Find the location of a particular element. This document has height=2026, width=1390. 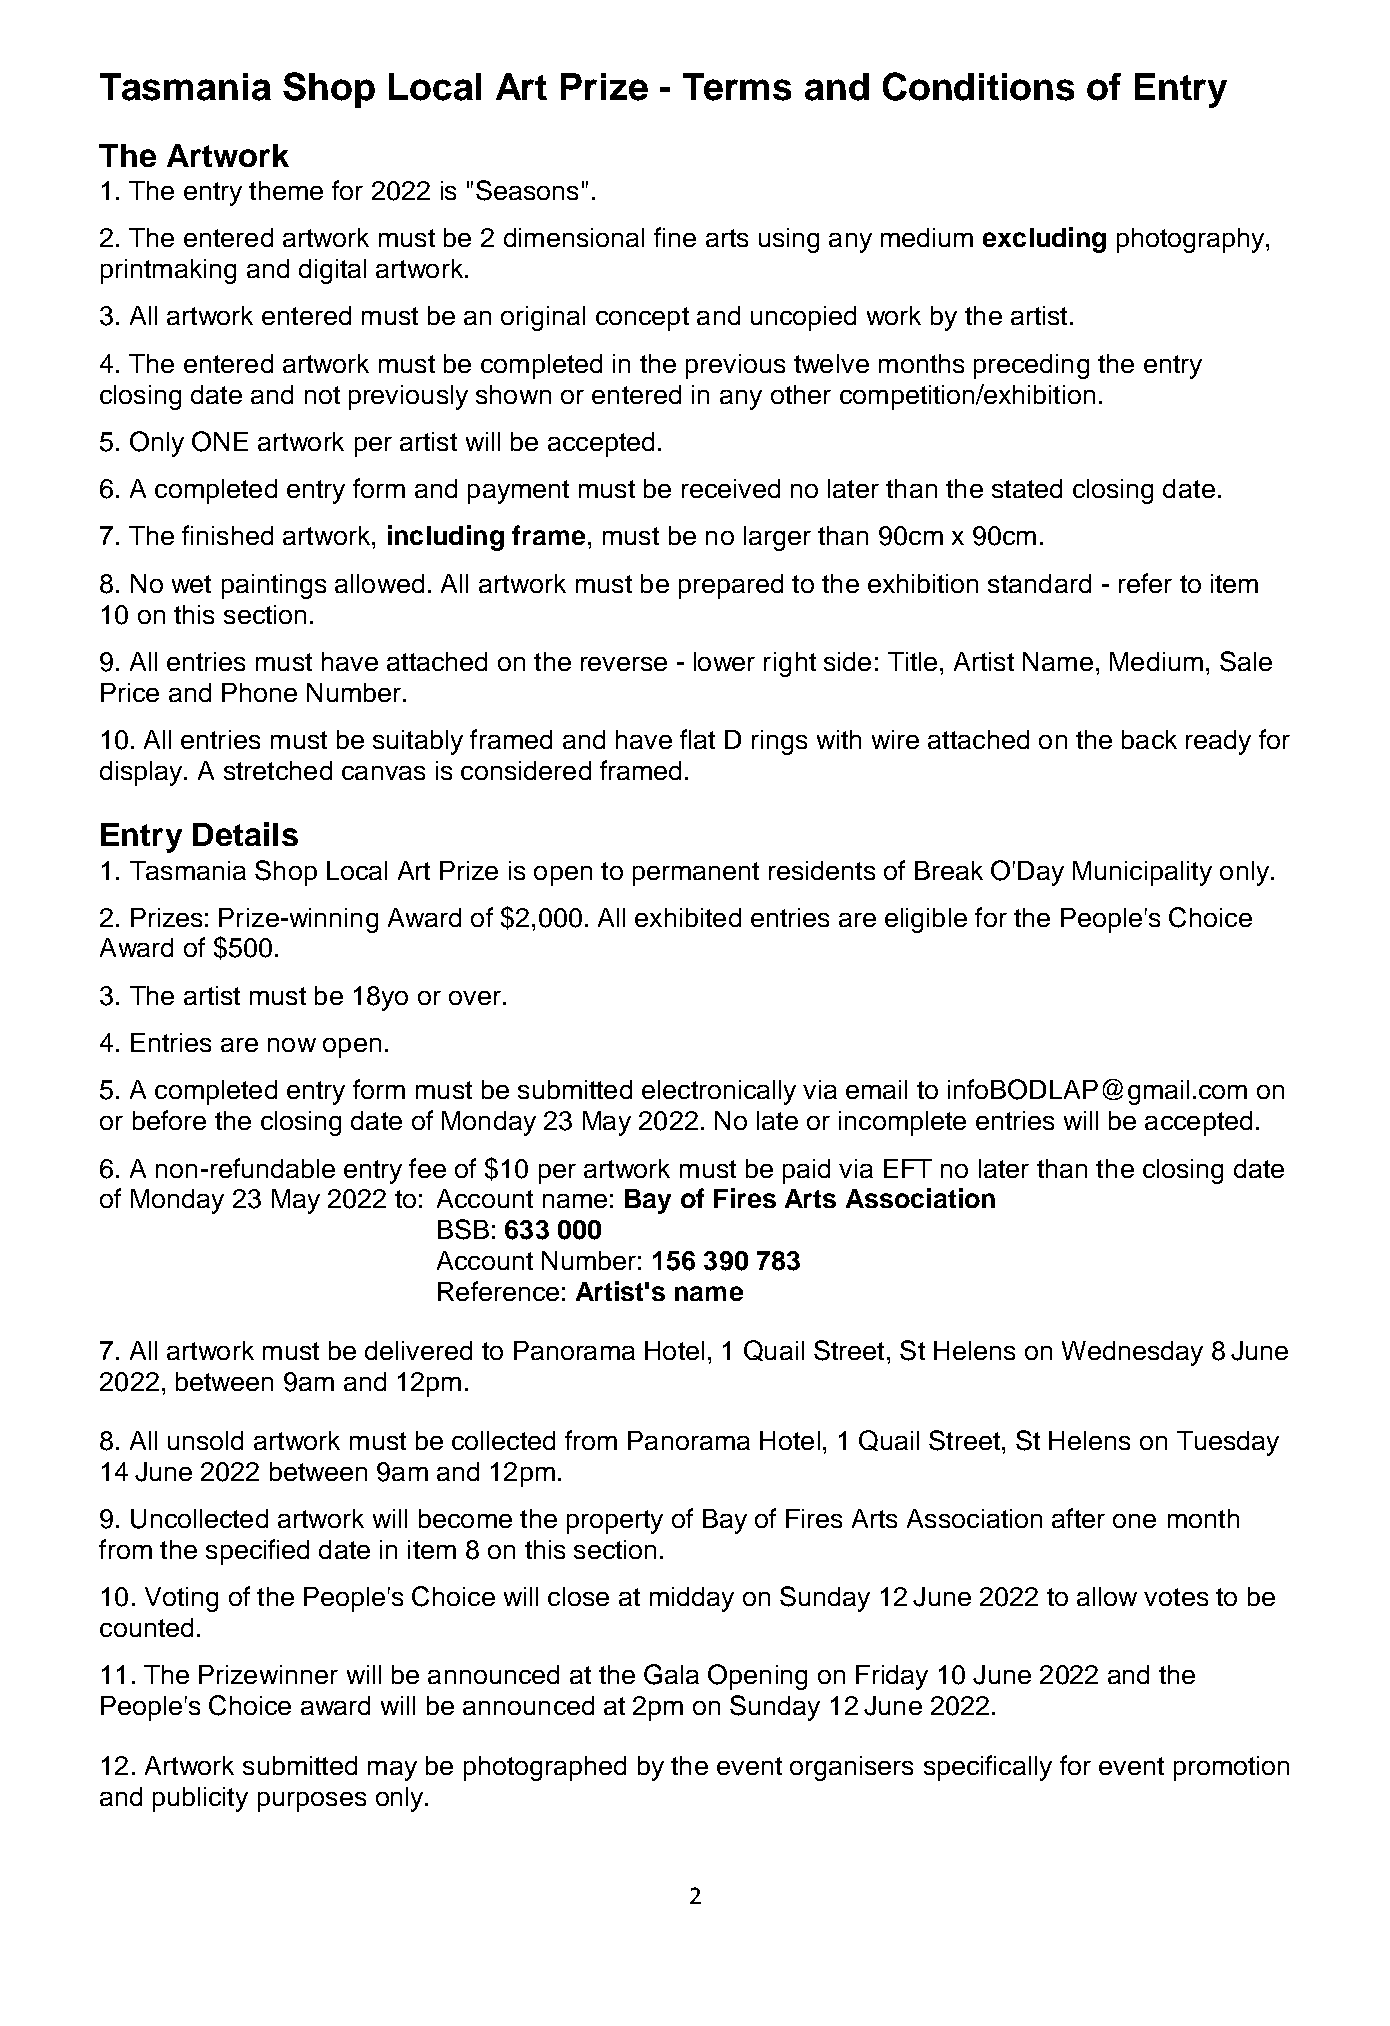

standard is located at coordinates (1039, 583).
